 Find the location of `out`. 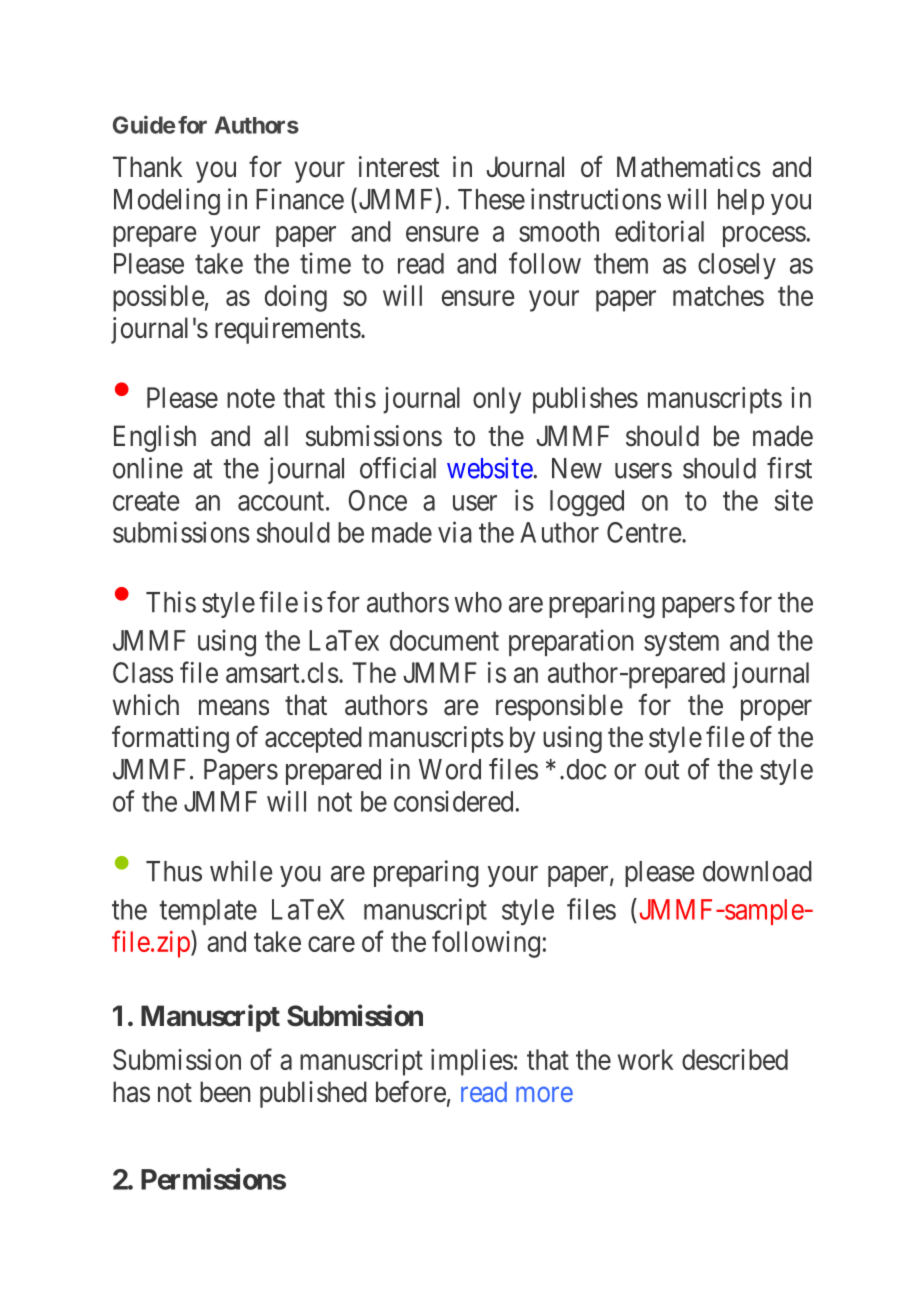

out is located at coordinates (662, 770).
